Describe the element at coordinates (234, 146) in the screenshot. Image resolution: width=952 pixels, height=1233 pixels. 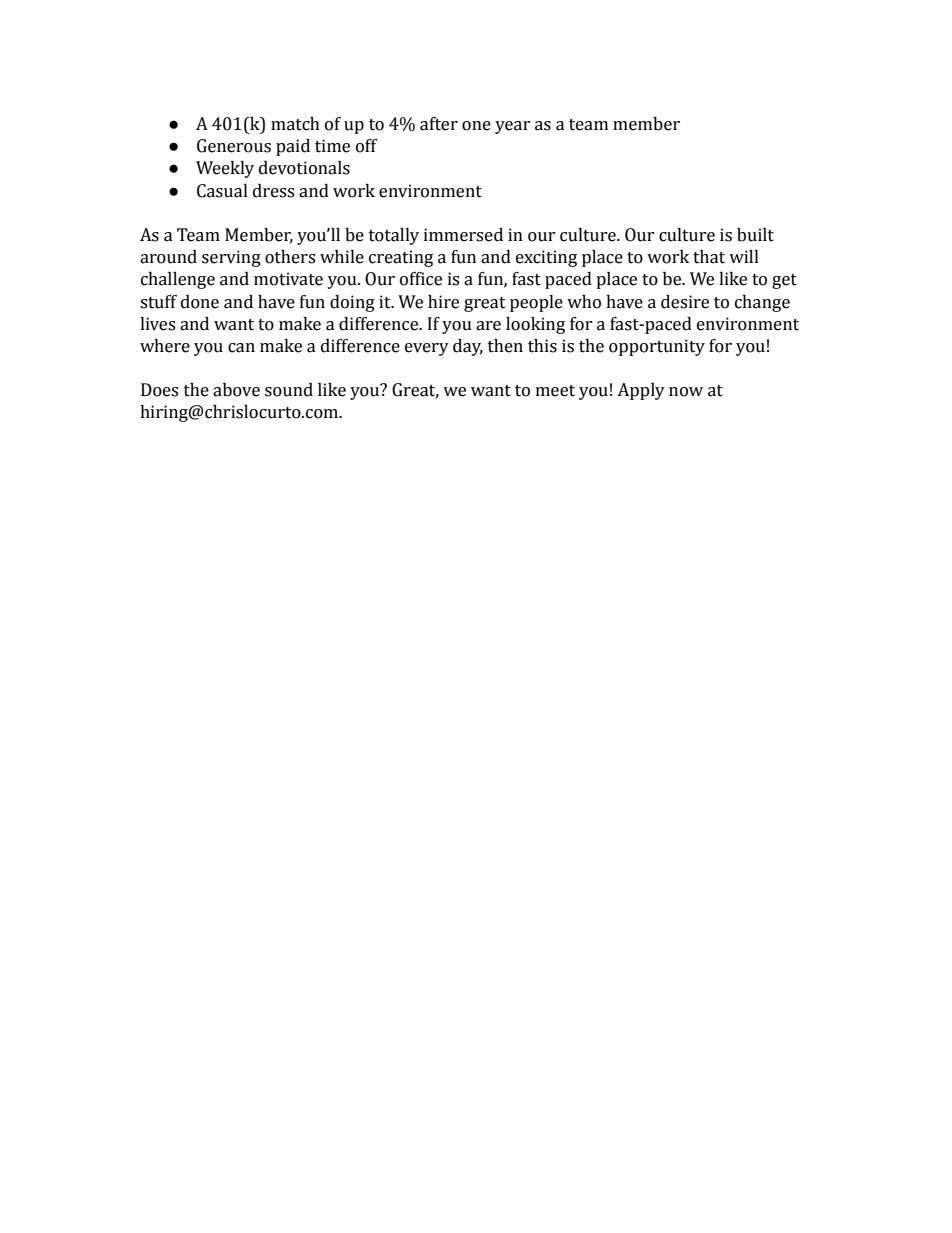
I see `Generous` at that location.
